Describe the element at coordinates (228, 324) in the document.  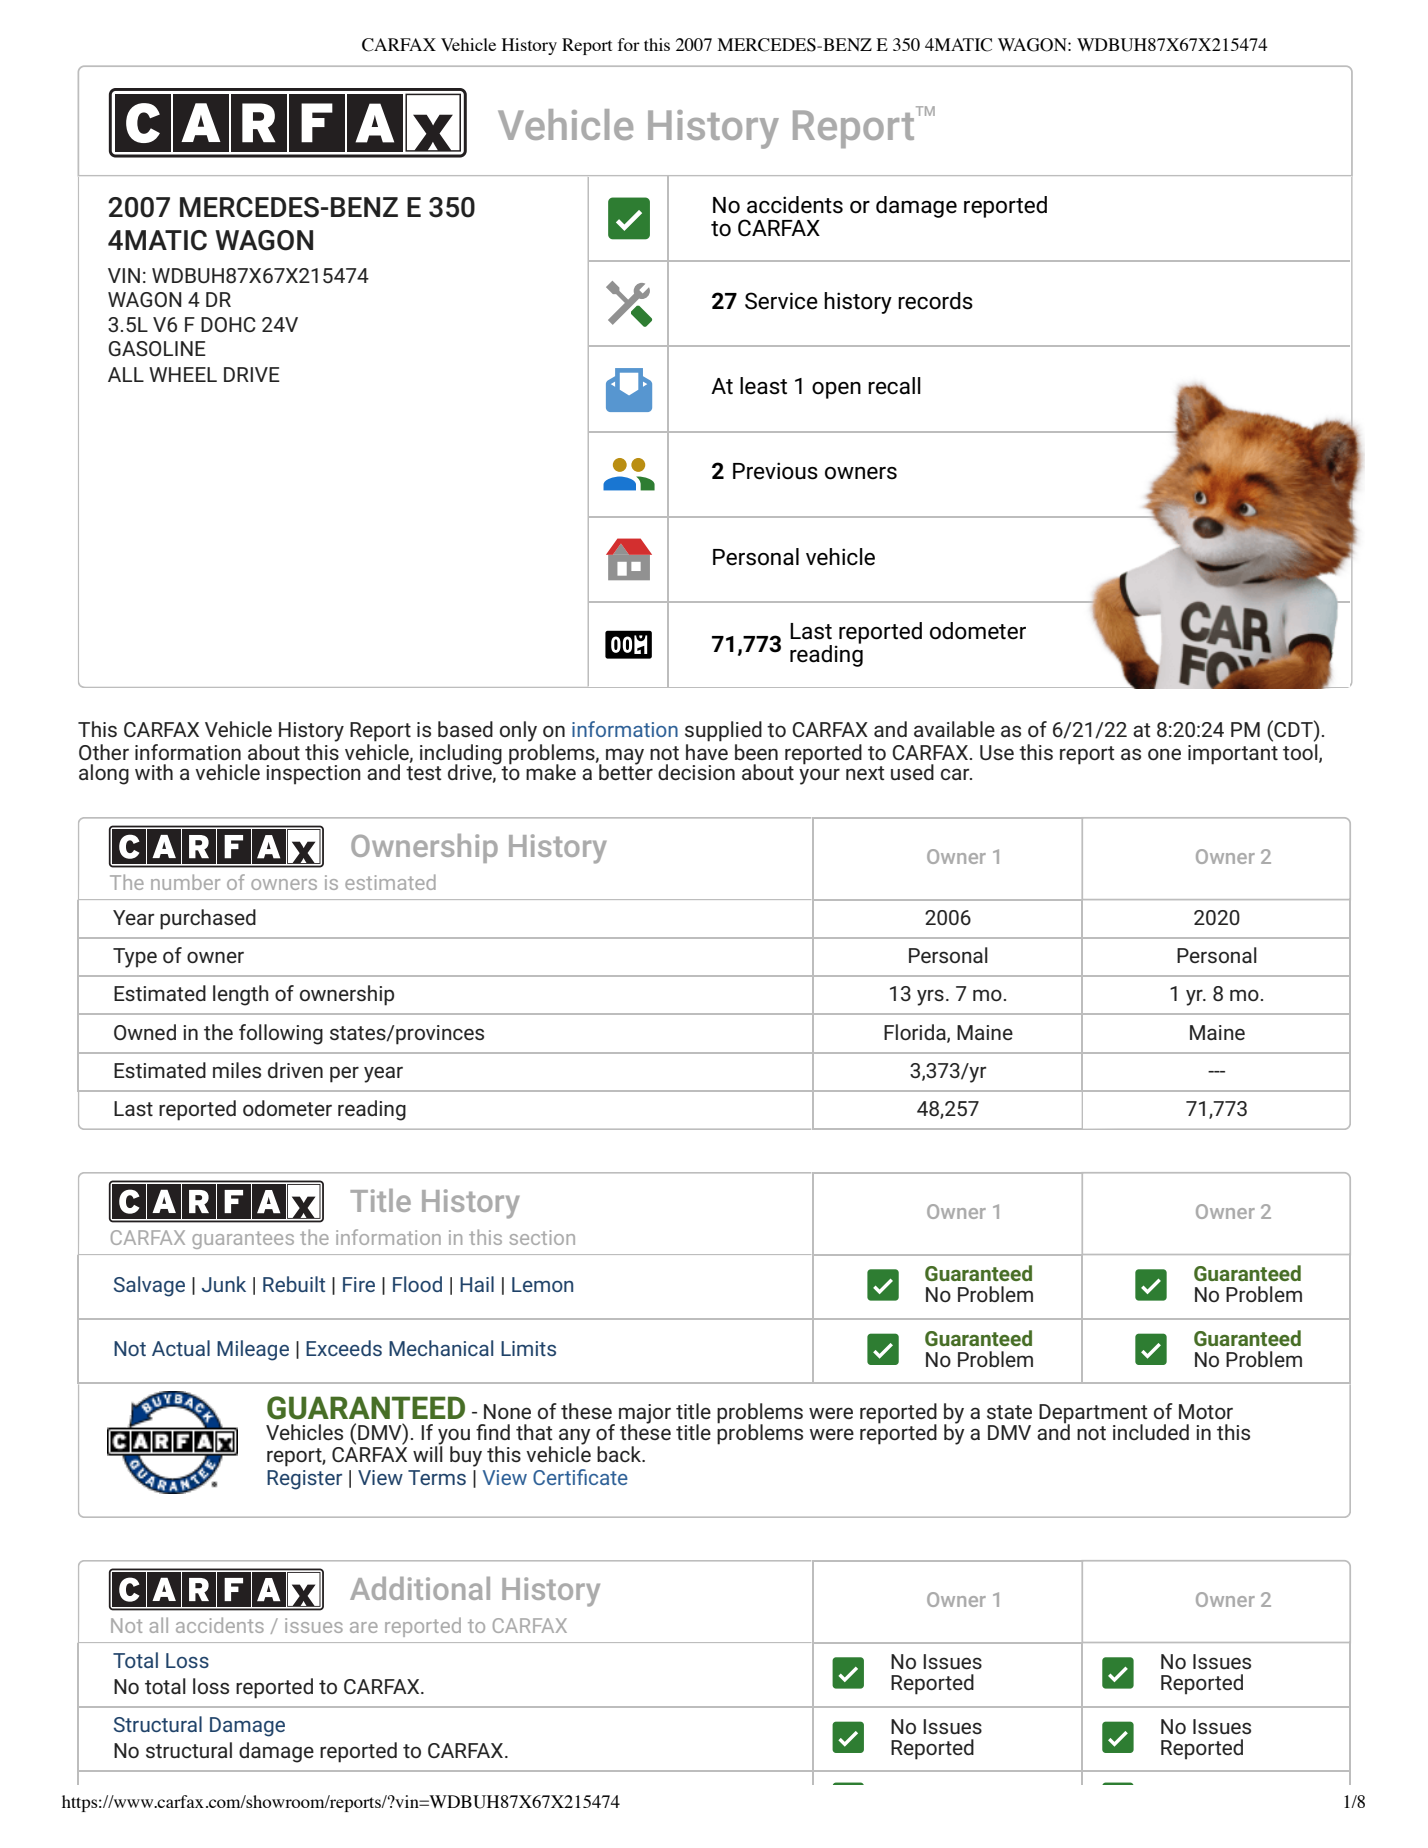
I see `DOHC` at that location.
